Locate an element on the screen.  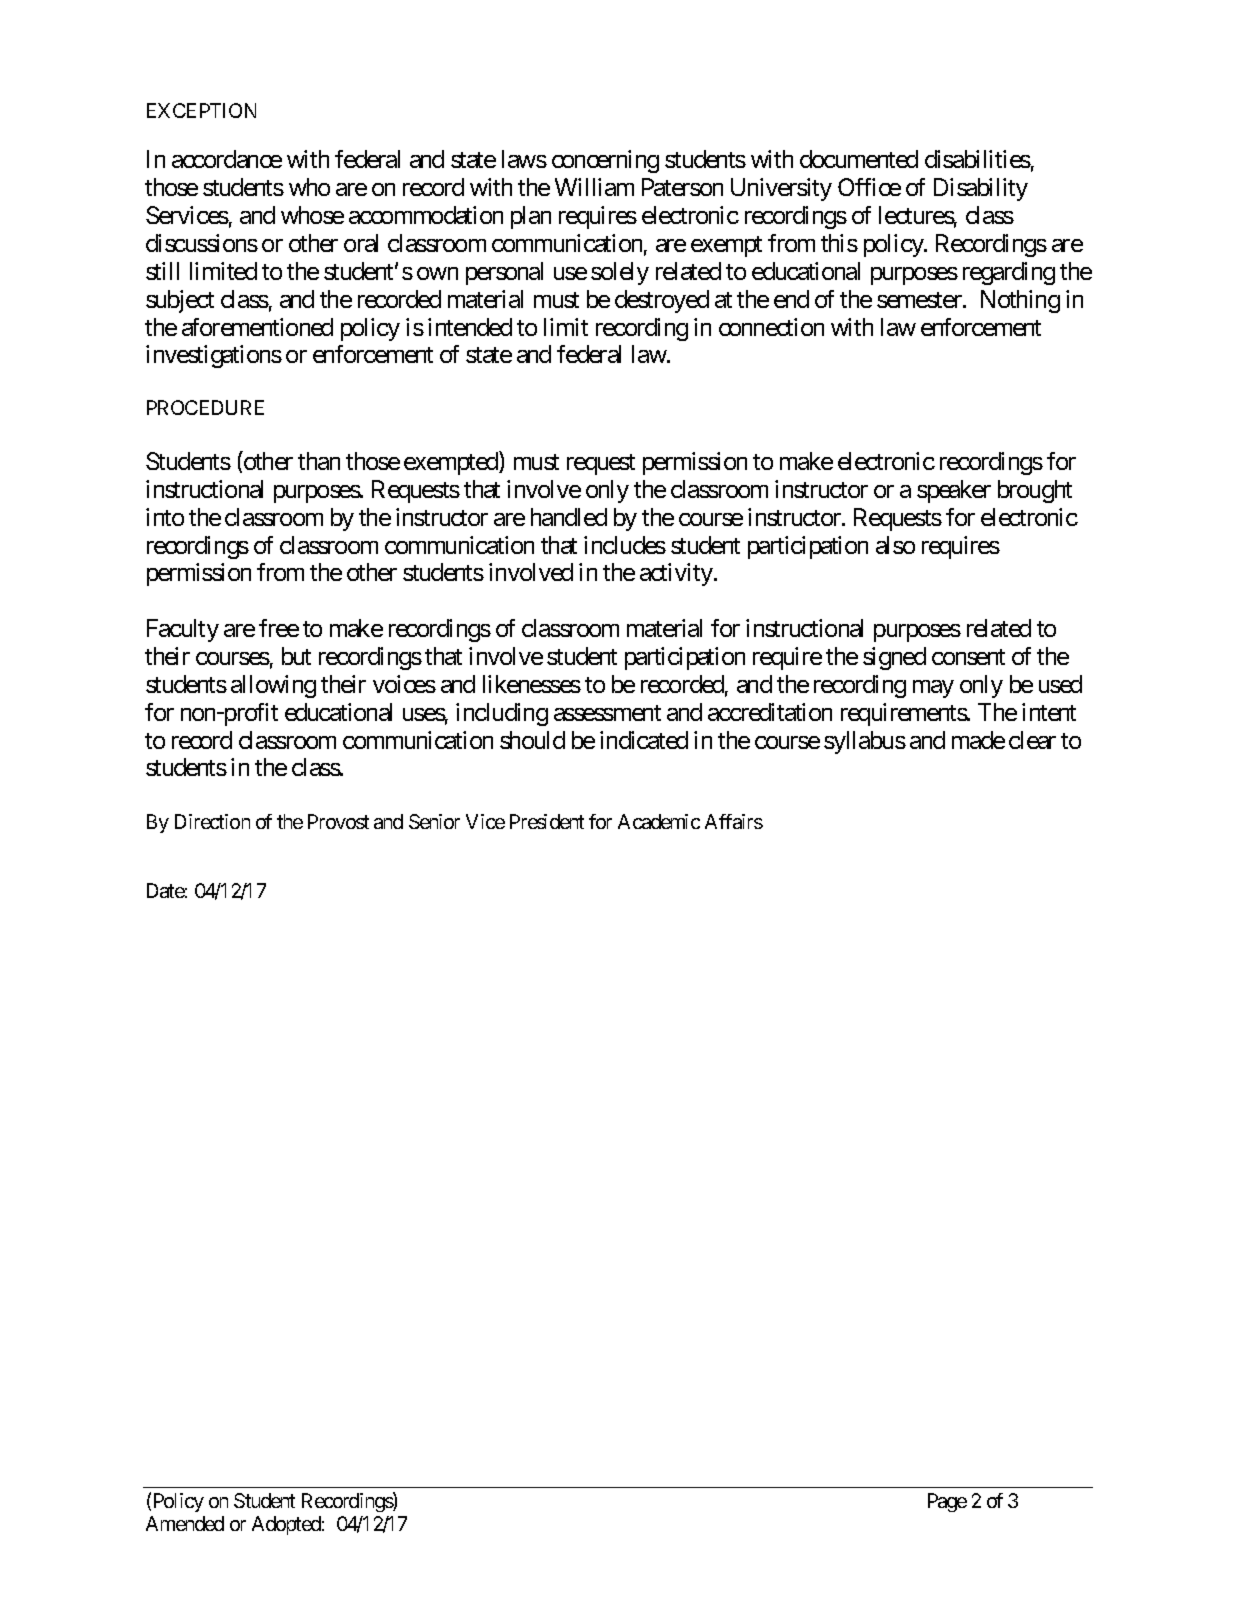
disabilities is located at coordinates (978, 159).
